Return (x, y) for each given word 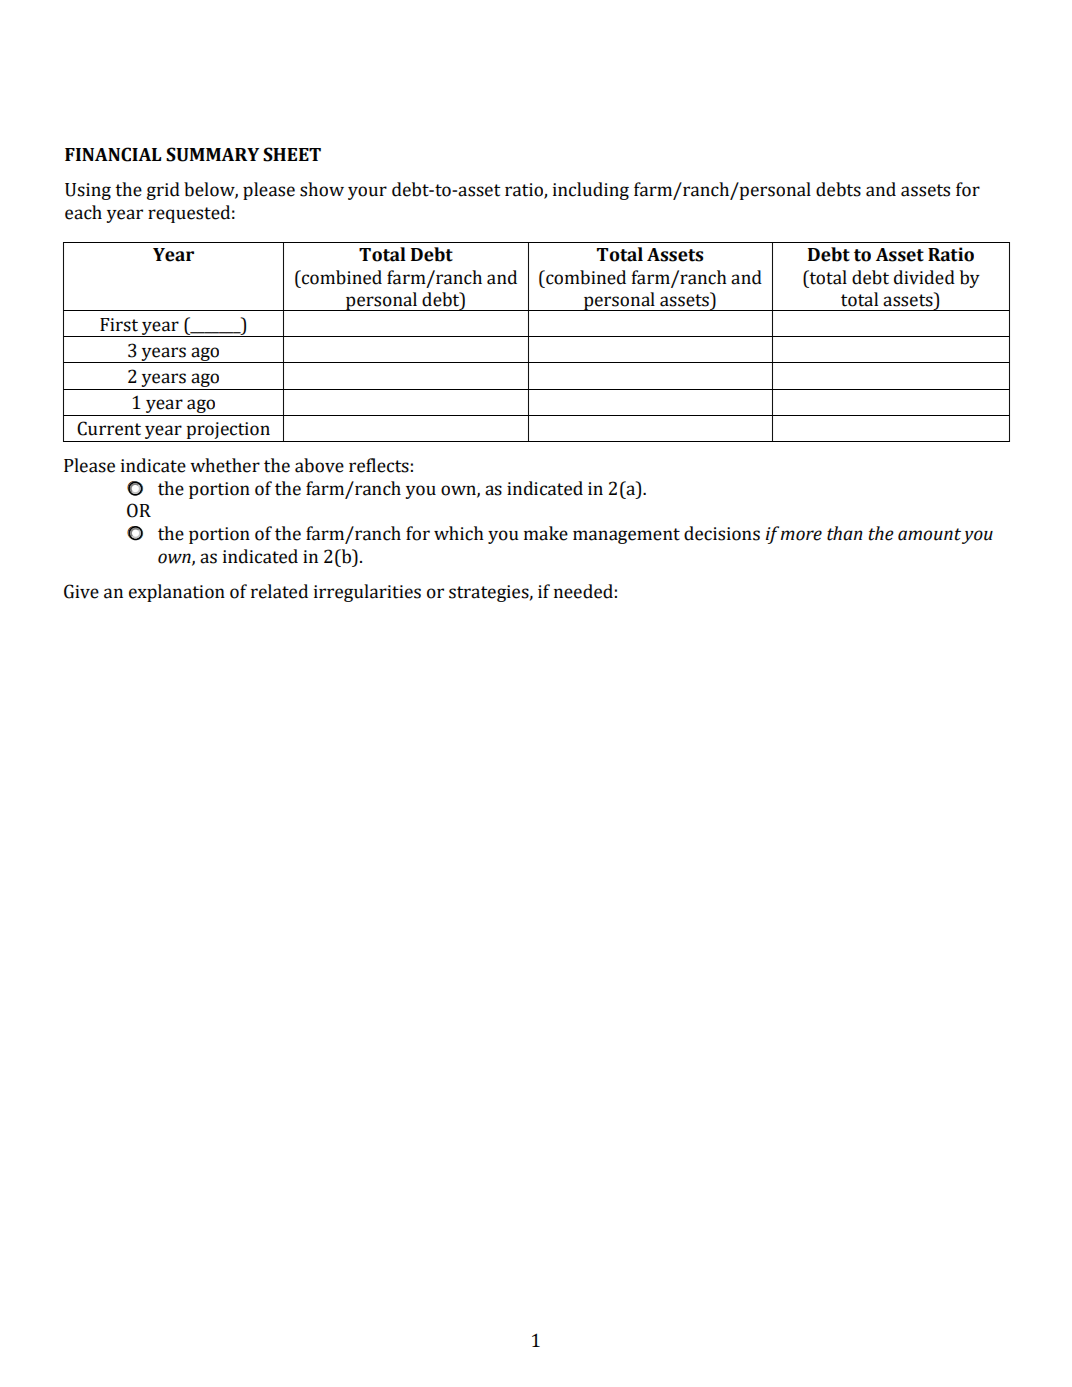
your (367, 193)
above (319, 465)
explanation (177, 593)
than (844, 533)
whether (225, 465)
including (591, 191)
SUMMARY (212, 154)
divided (924, 277)
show (322, 189)
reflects (379, 465)
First (119, 325)
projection (228, 432)
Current (109, 428)
